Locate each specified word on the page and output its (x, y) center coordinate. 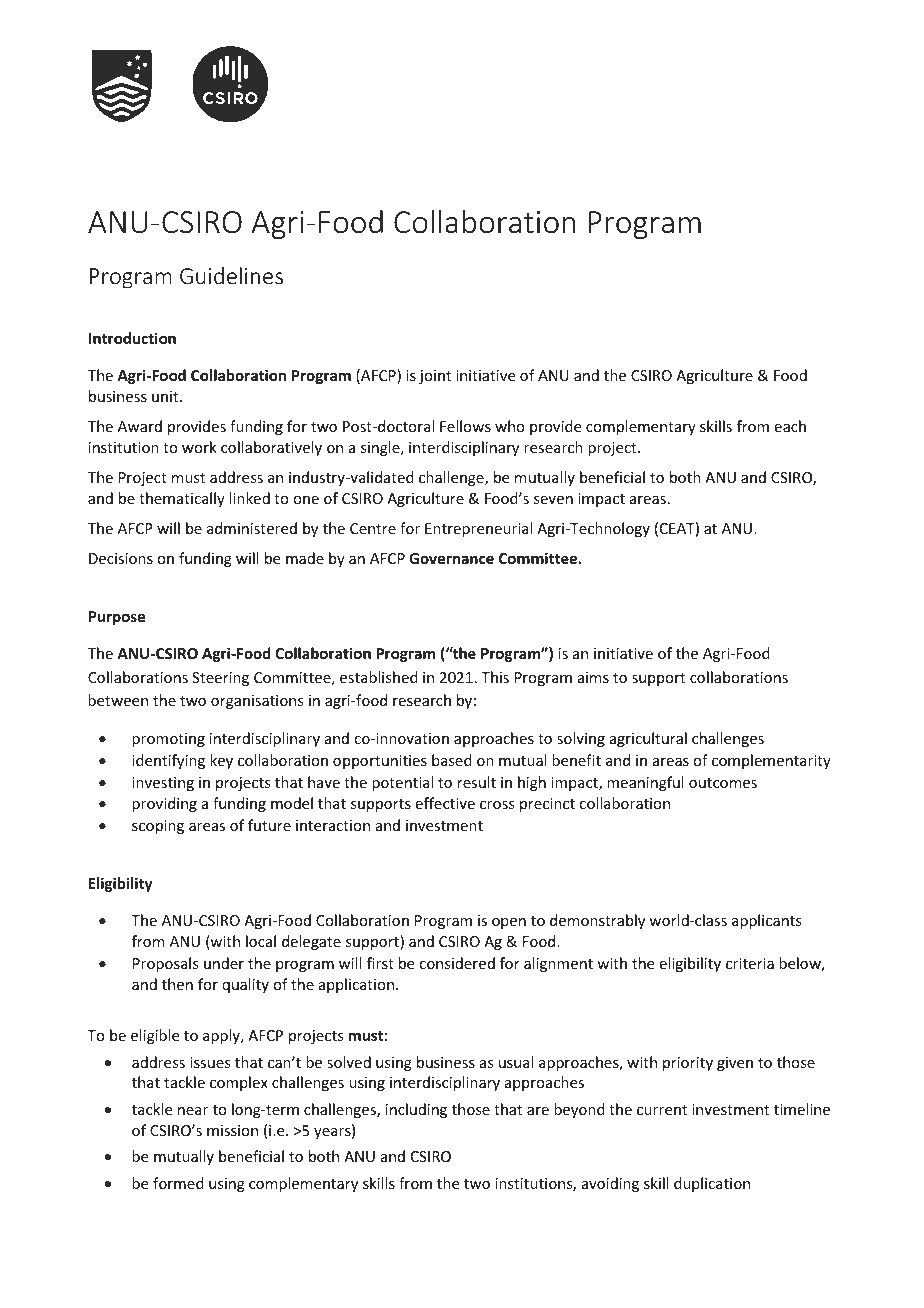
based (452, 760)
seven (553, 500)
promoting (168, 740)
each (790, 426)
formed (178, 1183)
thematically (182, 499)
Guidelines (231, 275)
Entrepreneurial (478, 529)
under (224, 963)
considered (457, 963)
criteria (750, 963)
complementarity (771, 761)
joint (435, 377)
